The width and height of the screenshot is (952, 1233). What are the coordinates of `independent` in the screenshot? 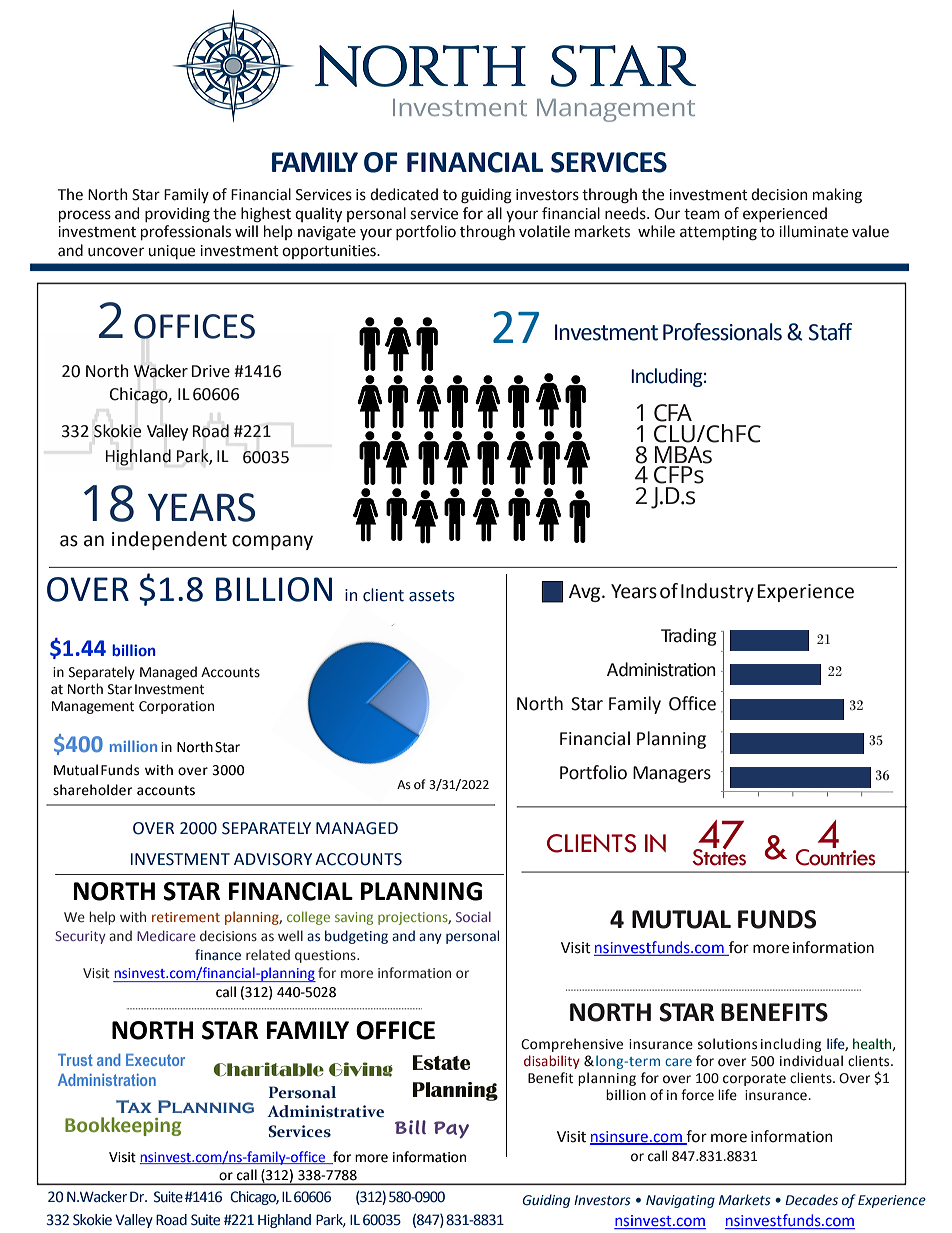 It's located at (169, 540).
